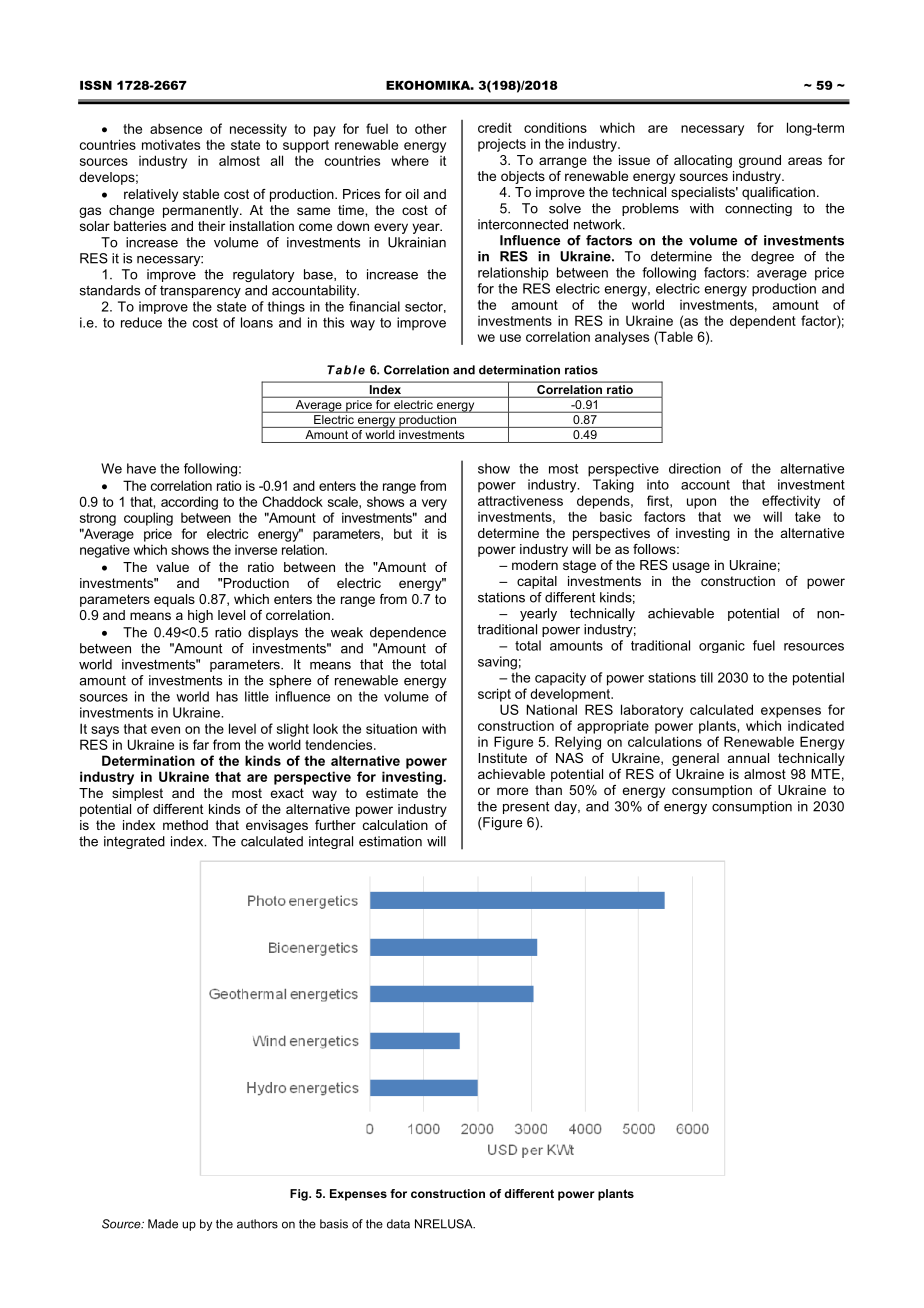  Describe the element at coordinates (189, 503) in the document. I see `according` at that location.
